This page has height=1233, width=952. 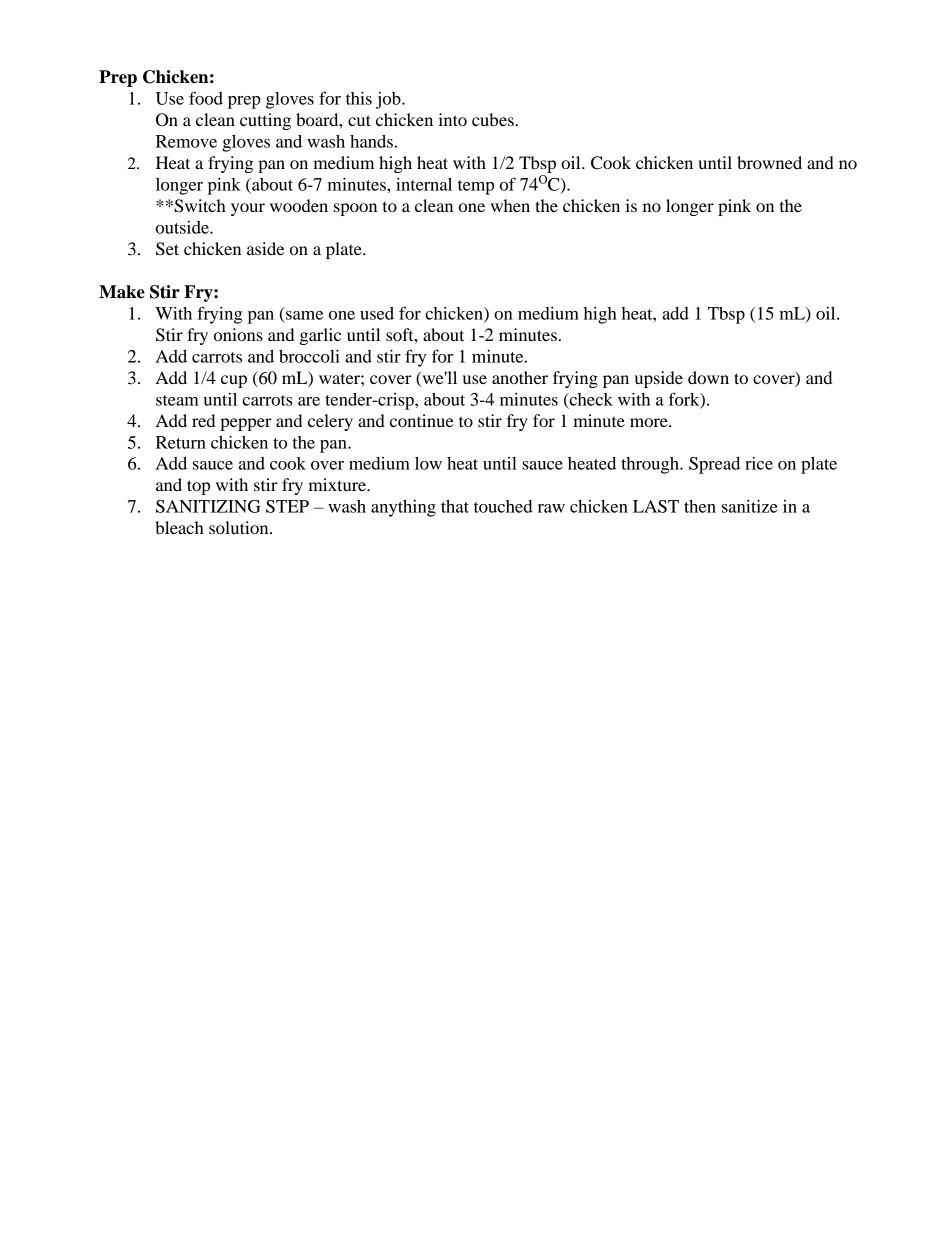 I want to click on browned, so click(x=769, y=162).
